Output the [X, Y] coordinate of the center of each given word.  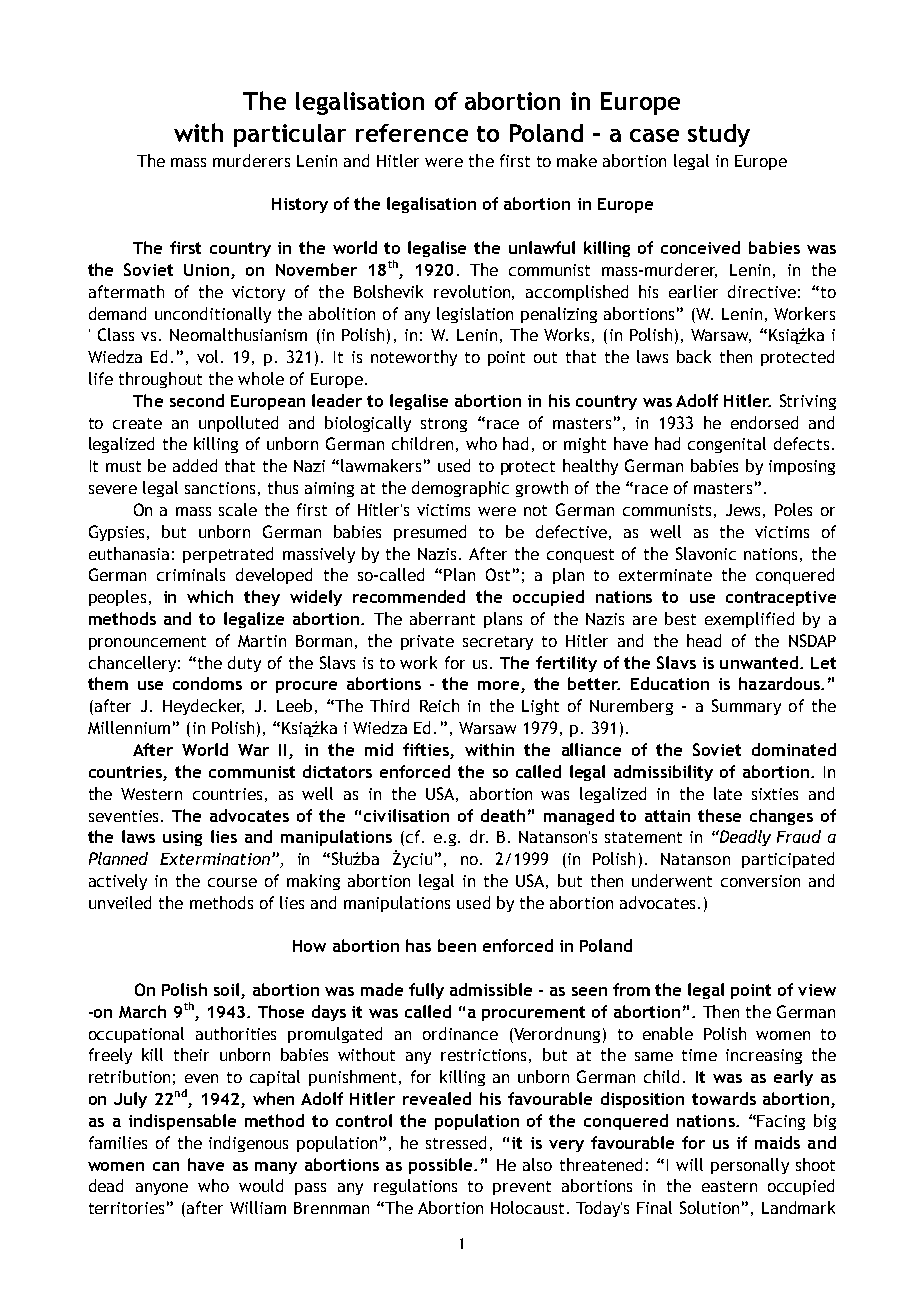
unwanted [759, 662]
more [498, 685]
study [719, 135]
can [166, 1166]
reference [412, 133]
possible [442, 1166]
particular [290, 135]
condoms [207, 683]
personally [750, 1166]
